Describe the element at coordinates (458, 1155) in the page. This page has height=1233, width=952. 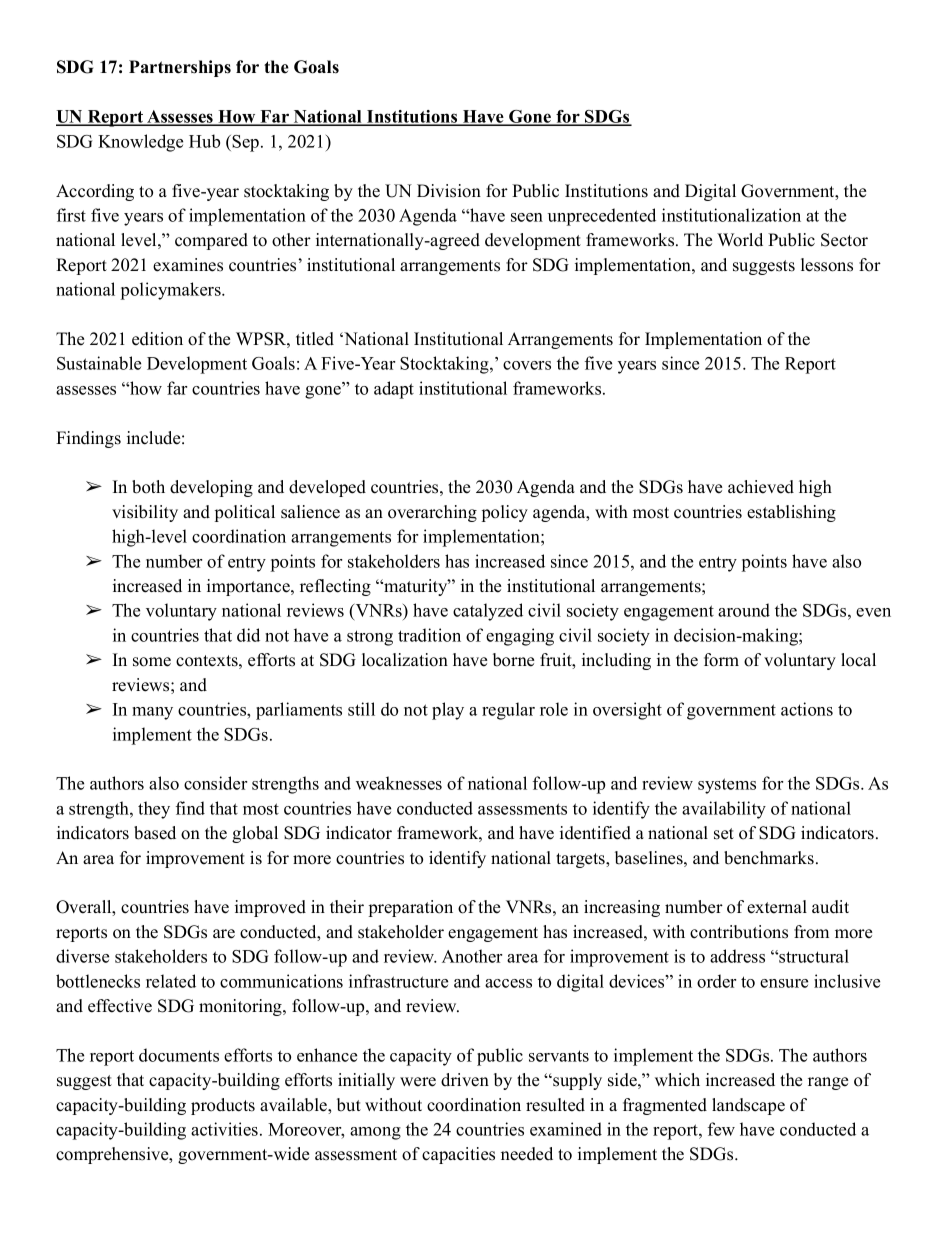
I see `capacities` at that location.
